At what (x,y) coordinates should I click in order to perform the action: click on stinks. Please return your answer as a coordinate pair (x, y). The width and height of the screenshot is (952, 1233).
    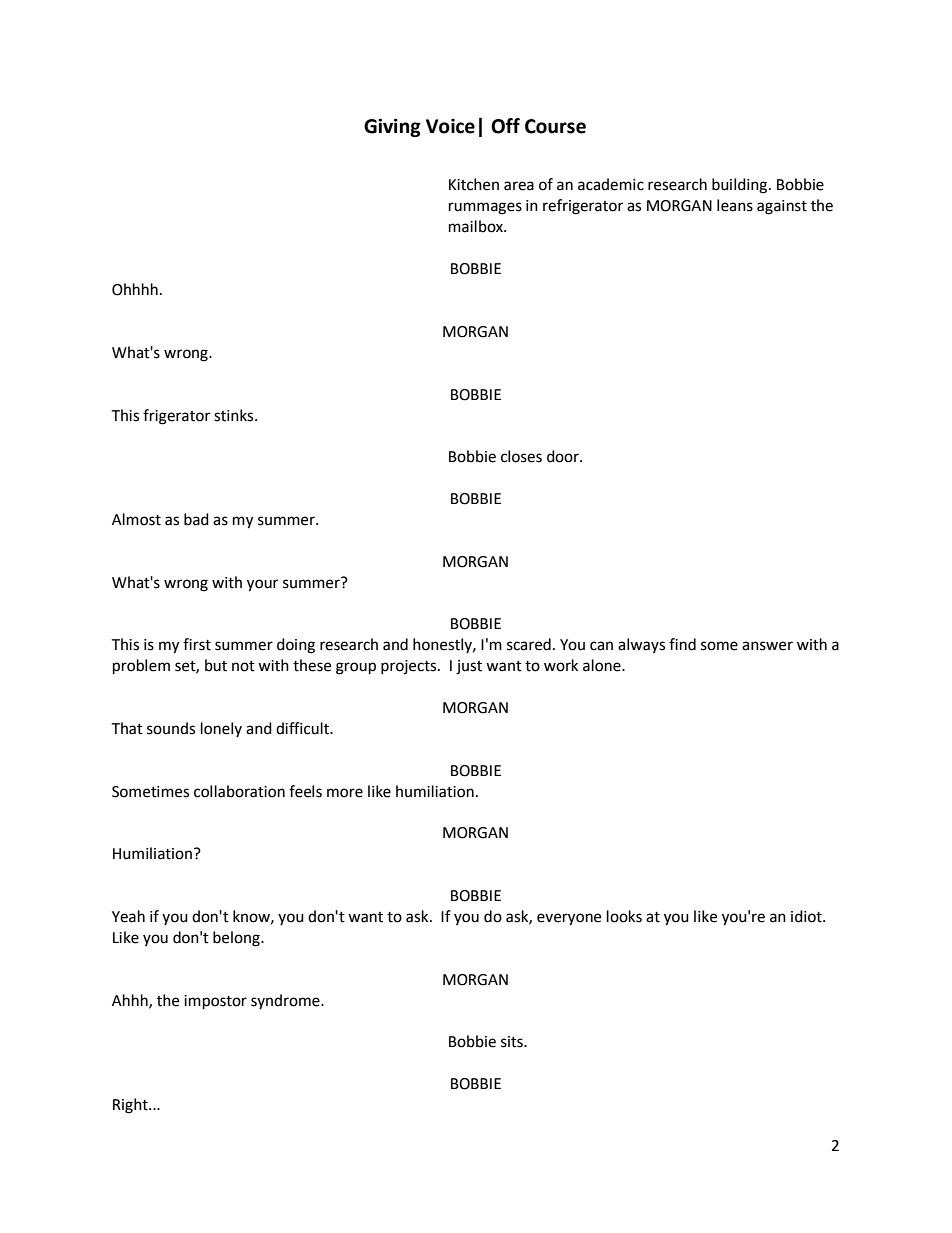
    Looking at the image, I should click on (235, 415).
